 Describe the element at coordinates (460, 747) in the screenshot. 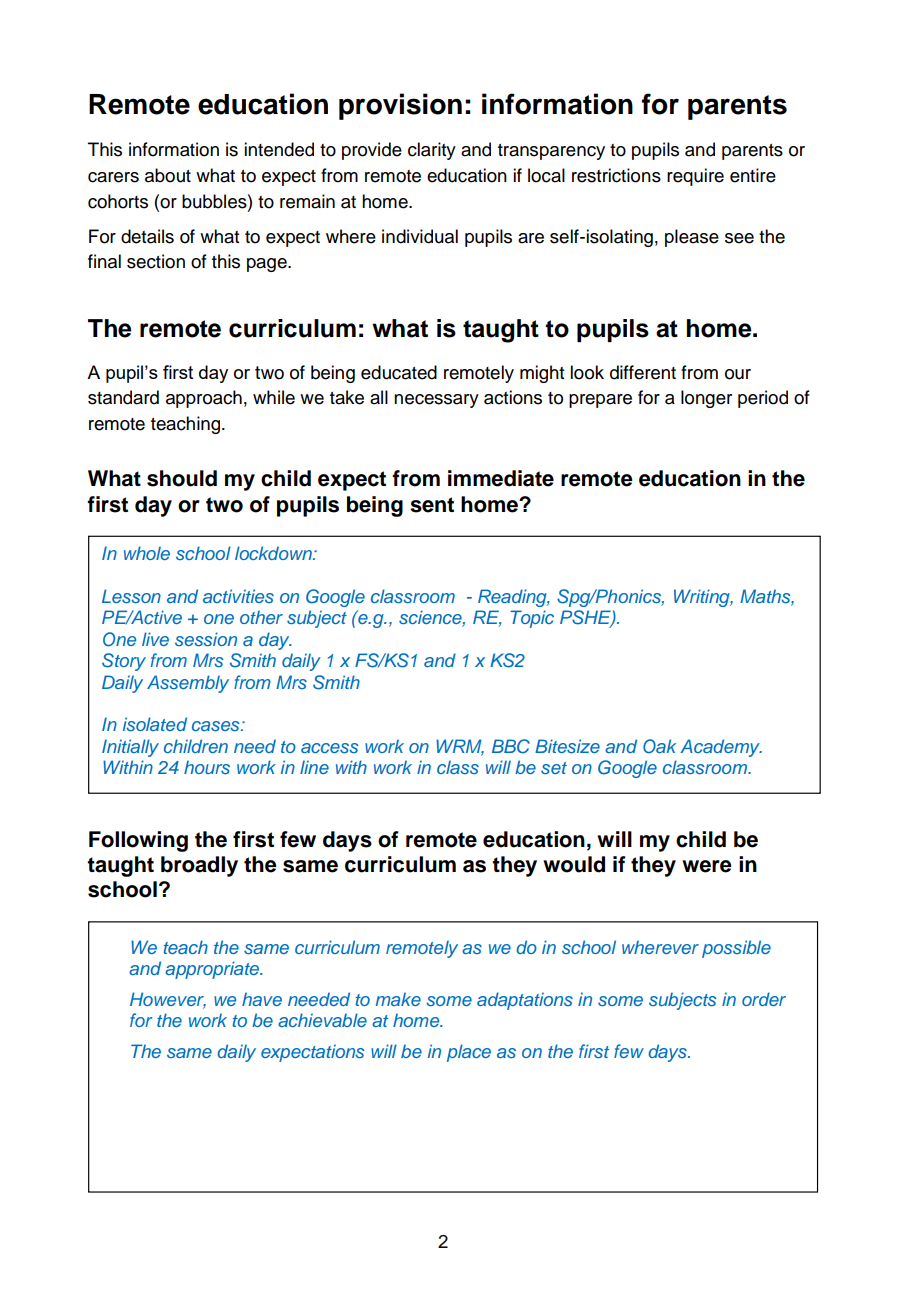

I see `WRM` at that location.
